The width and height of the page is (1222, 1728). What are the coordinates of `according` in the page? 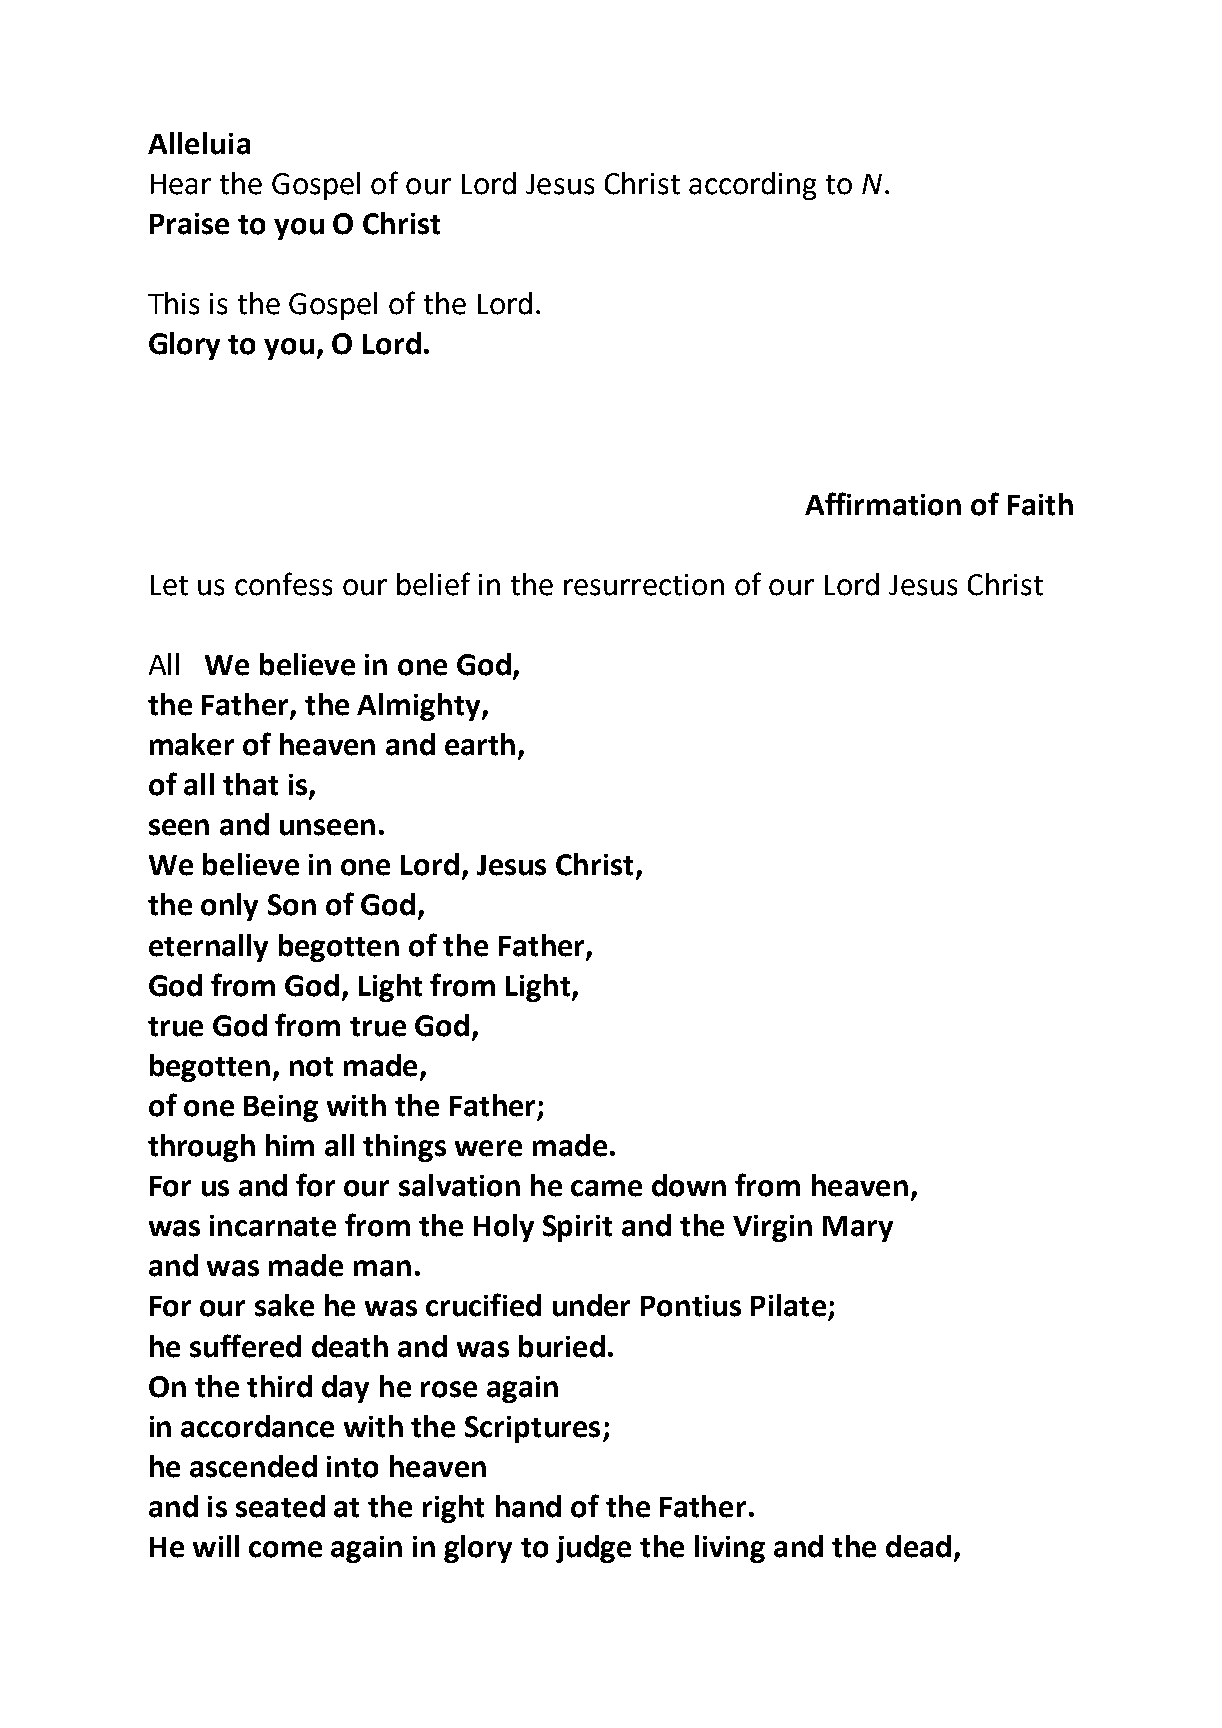 It's located at (752, 186).
